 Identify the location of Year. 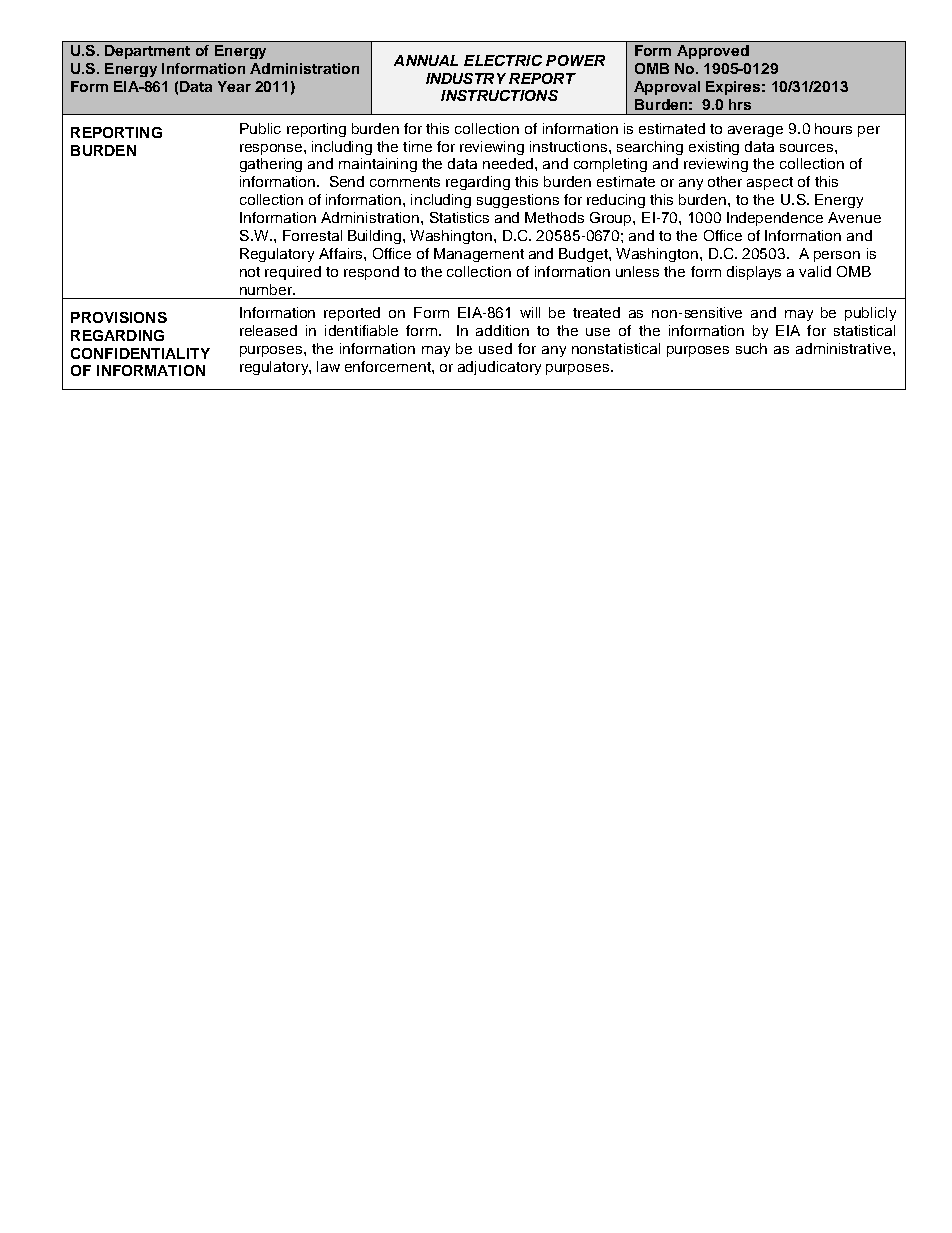
(234, 86).
